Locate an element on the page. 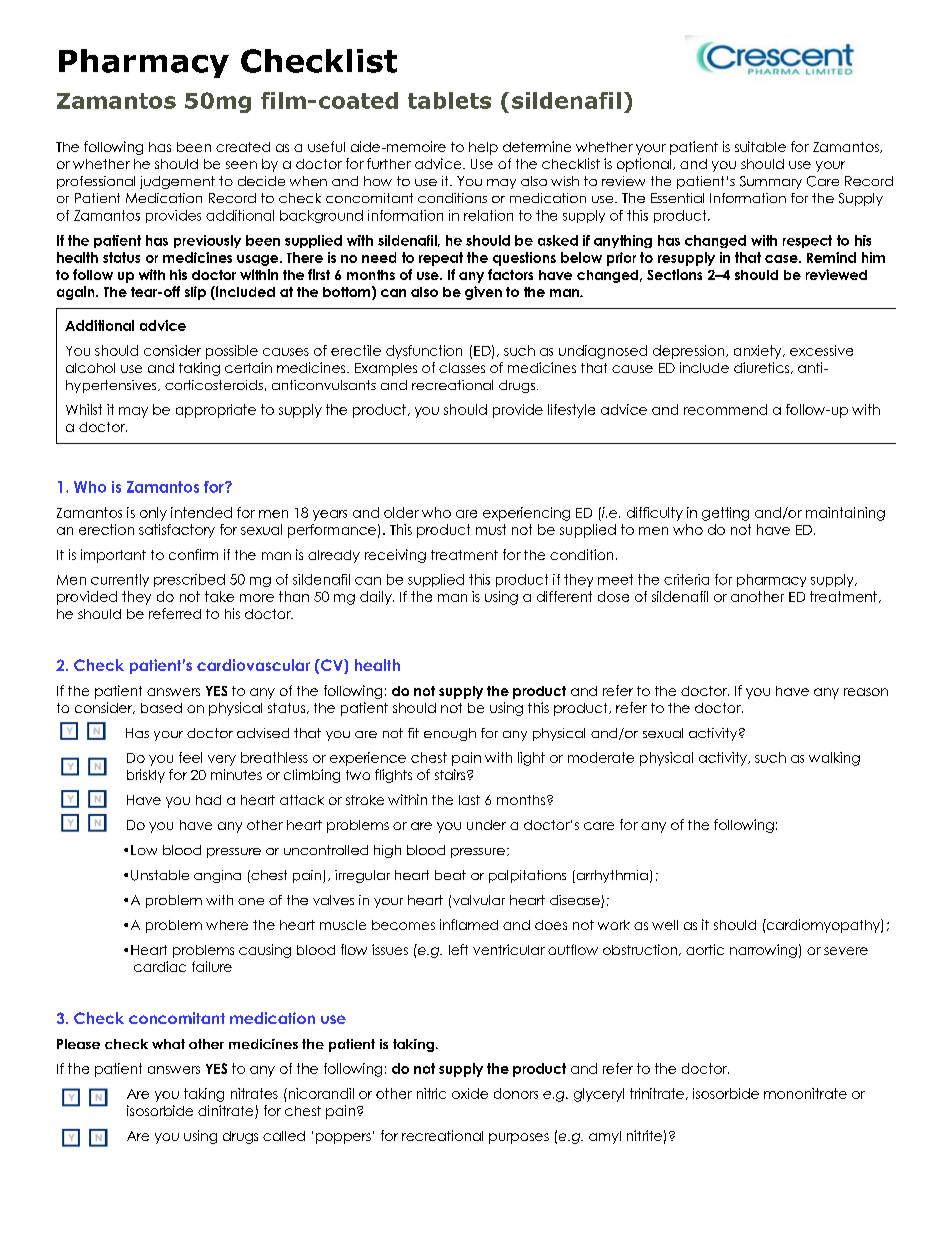 This document has height=1233, width=952. narrowing is located at coordinates (763, 951).
